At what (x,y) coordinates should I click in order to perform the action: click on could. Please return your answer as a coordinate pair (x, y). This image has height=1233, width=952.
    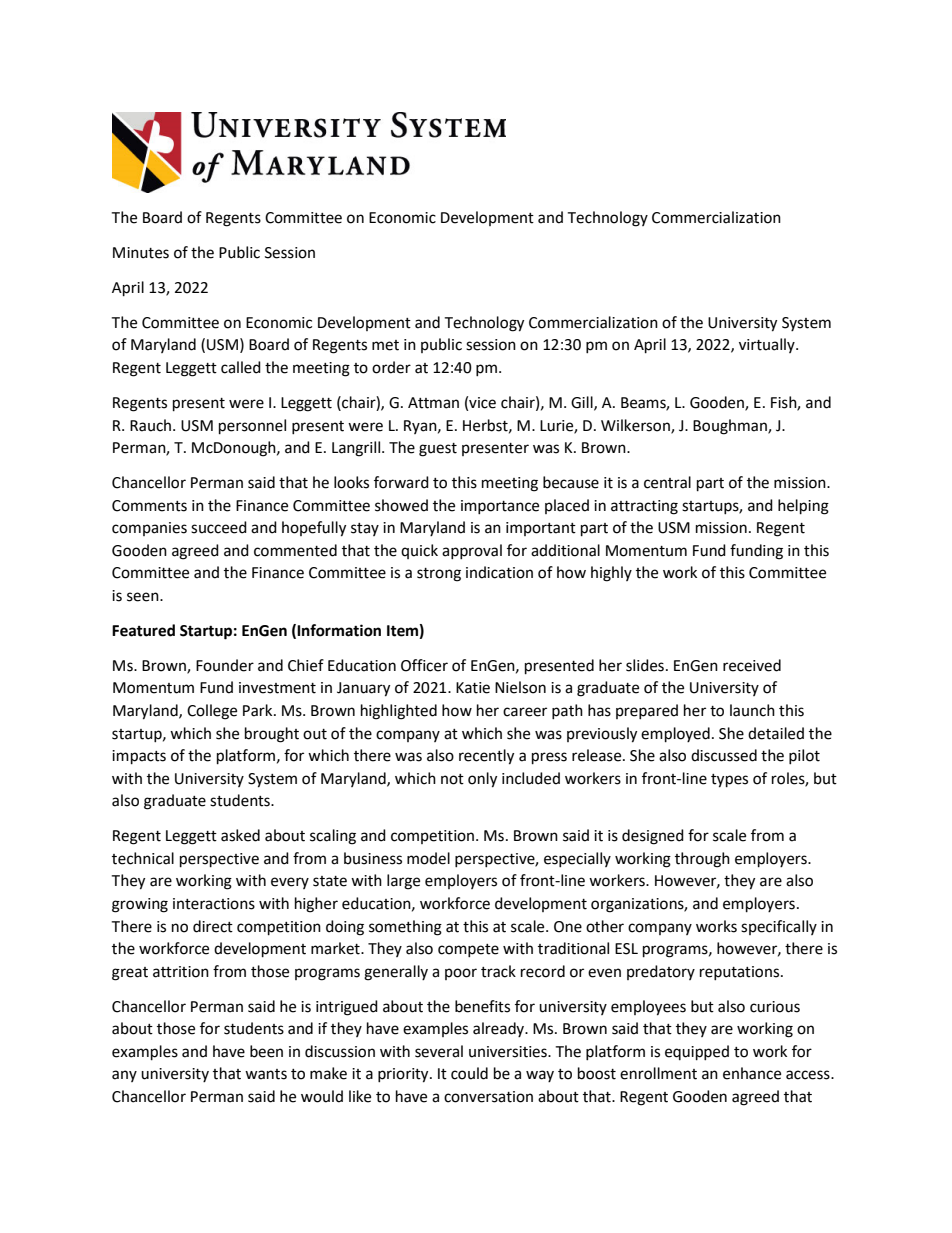
    Looking at the image, I should click on (469, 1073).
